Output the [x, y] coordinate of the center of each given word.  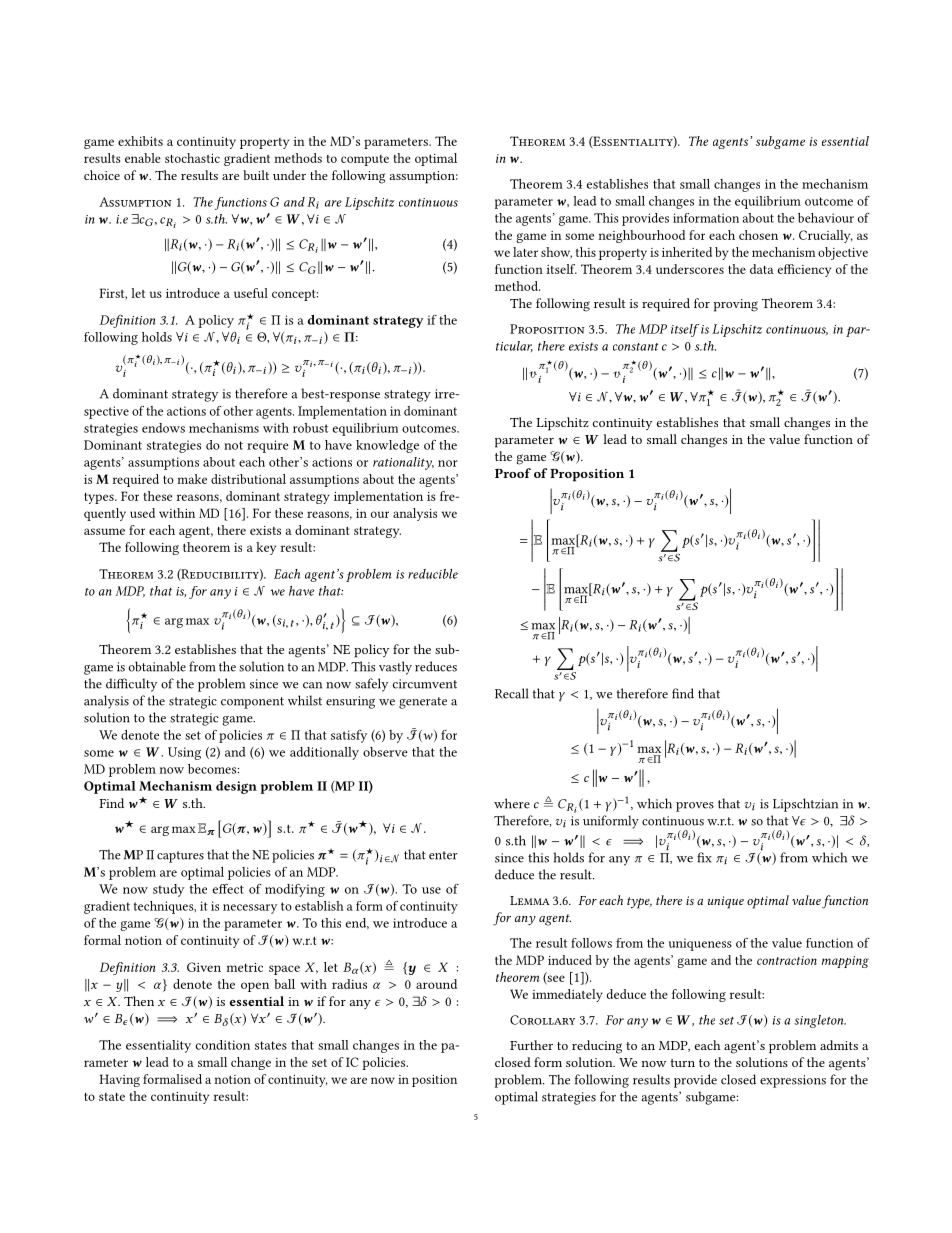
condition [223, 1045]
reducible [433, 574]
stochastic [192, 158]
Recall [511, 693]
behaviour [826, 218]
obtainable [157, 666]
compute [365, 160]
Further [531, 1045]
